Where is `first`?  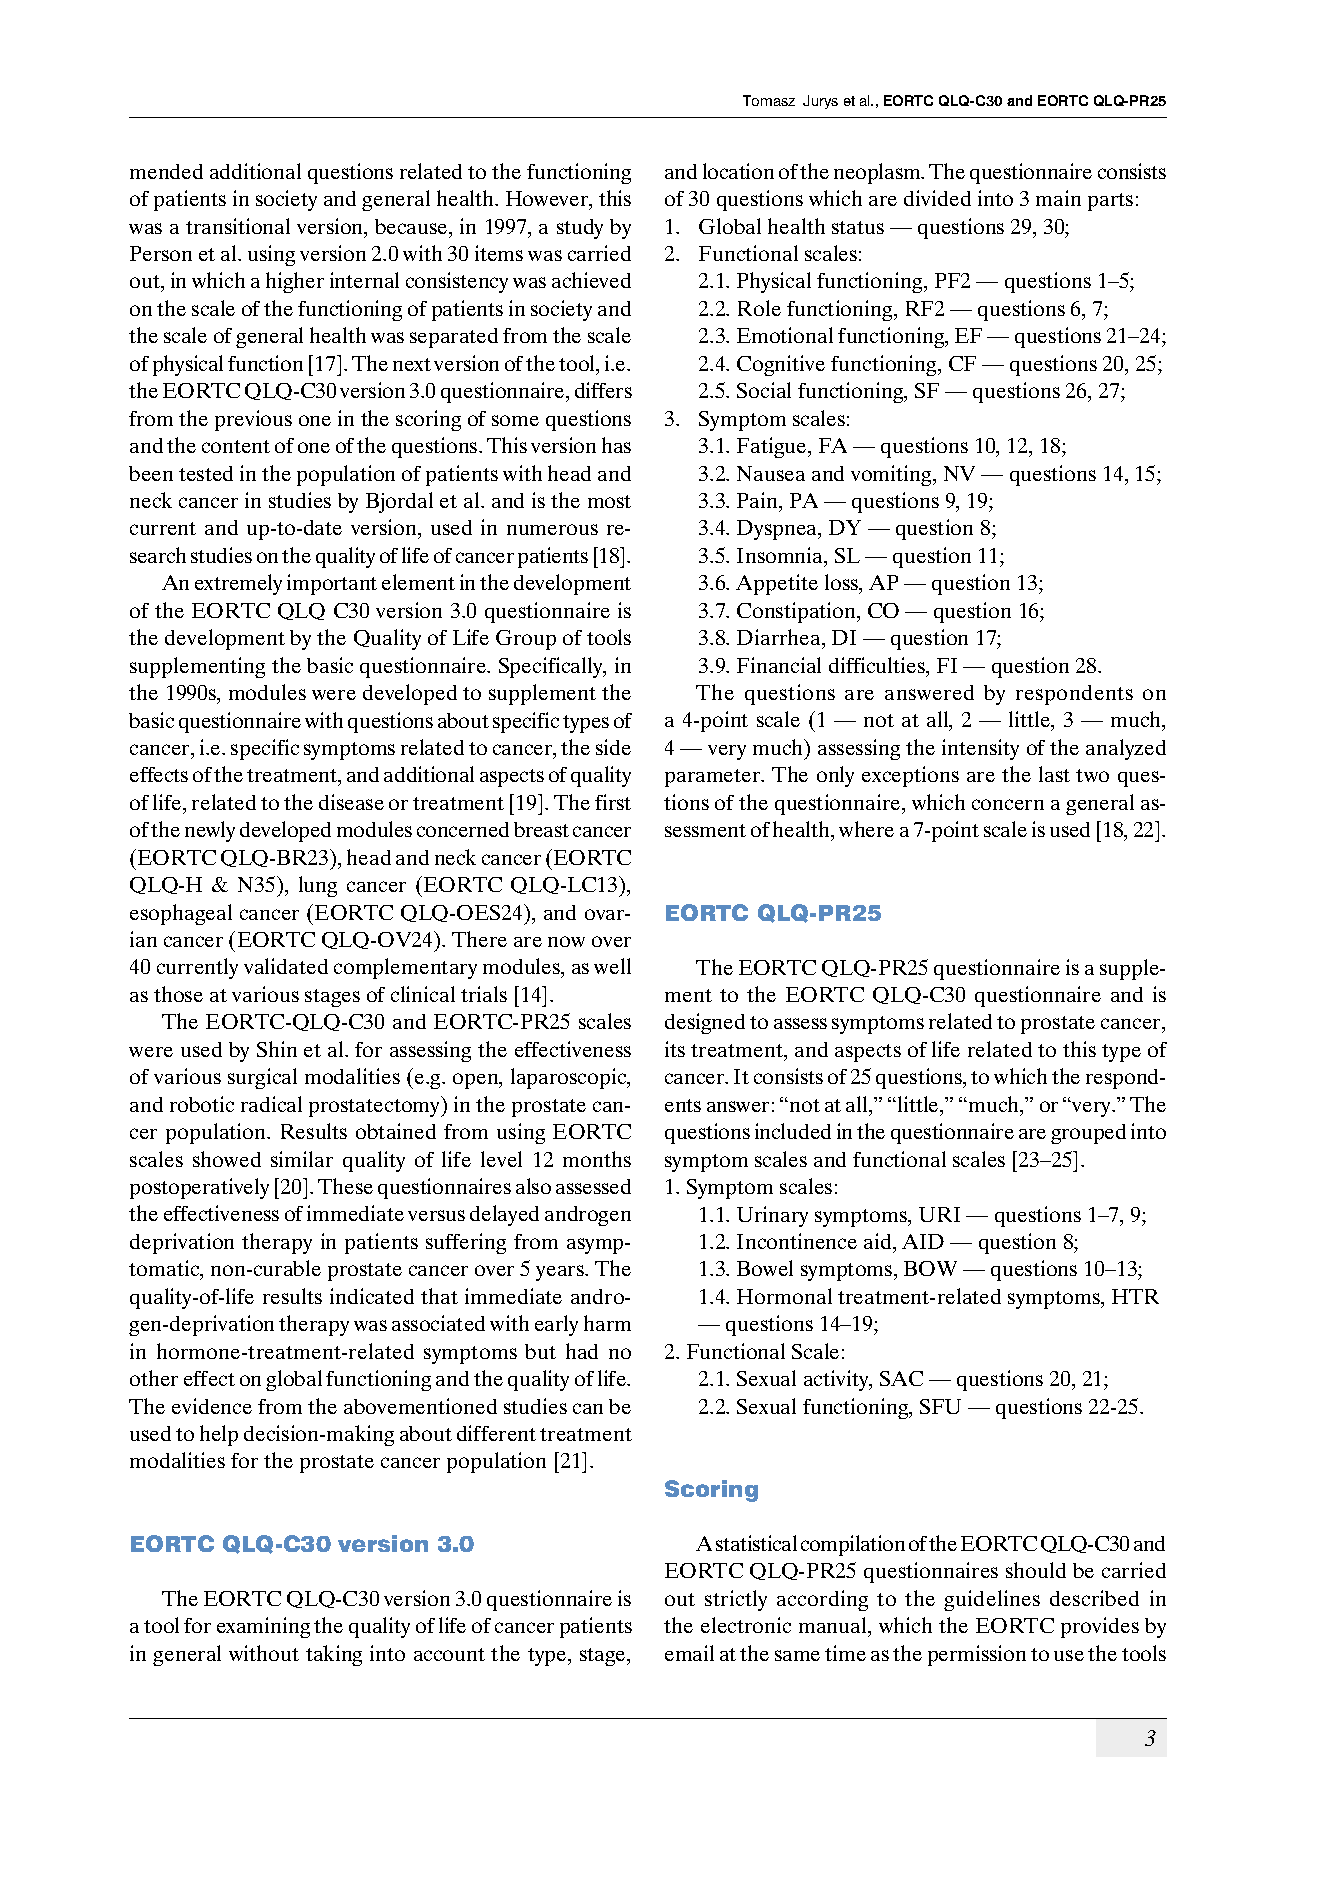
first is located at coordinates (613, 802).
